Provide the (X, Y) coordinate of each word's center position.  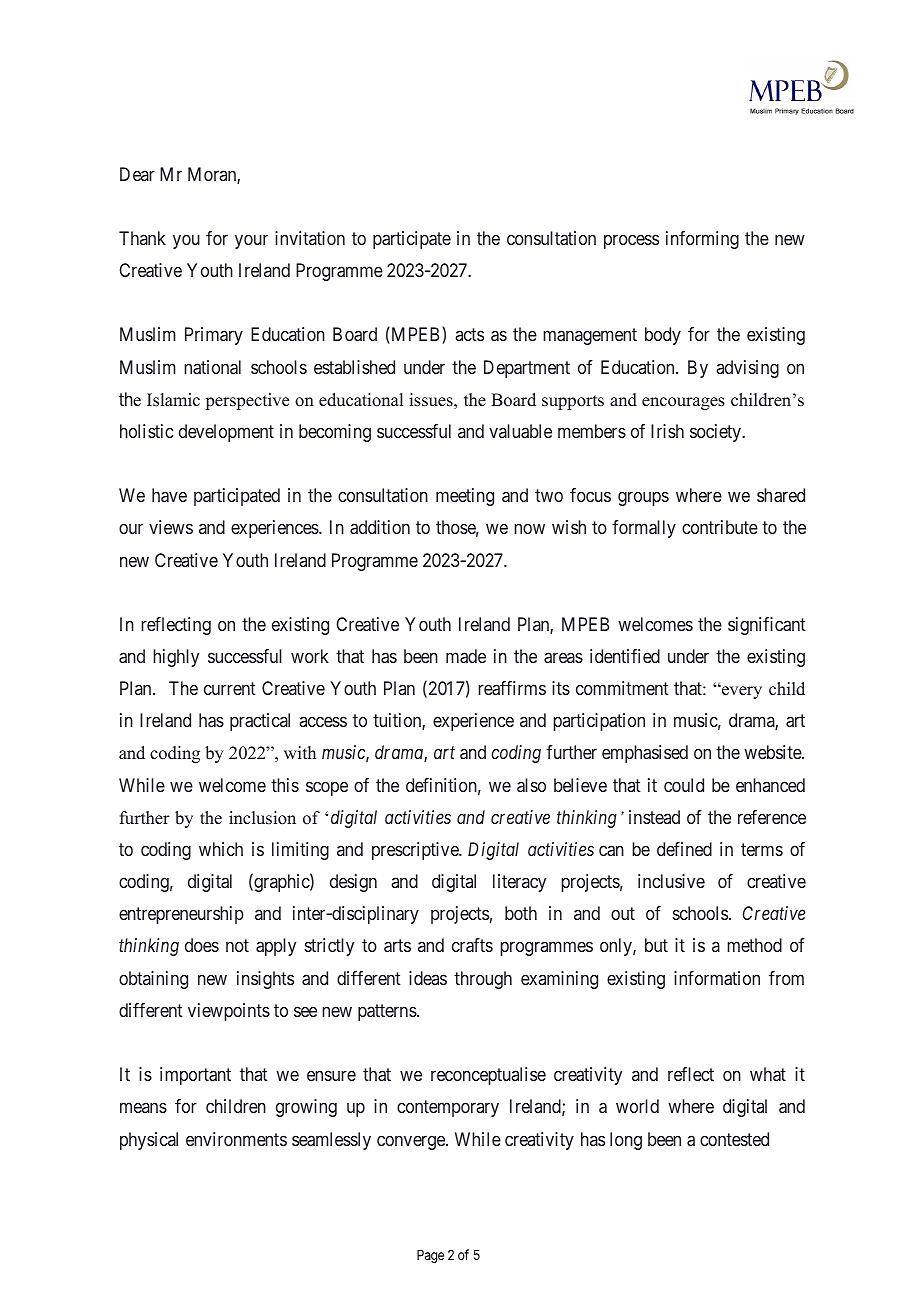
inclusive (671, 881)
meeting (465, 497)
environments (236, 1139)
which (221, 849)
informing (702, 240)
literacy (519, 883)
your (251, 241)
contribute (720, 527)
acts (469, 335)
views (171, 527)
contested (734, 1139)
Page (430, 1256)
